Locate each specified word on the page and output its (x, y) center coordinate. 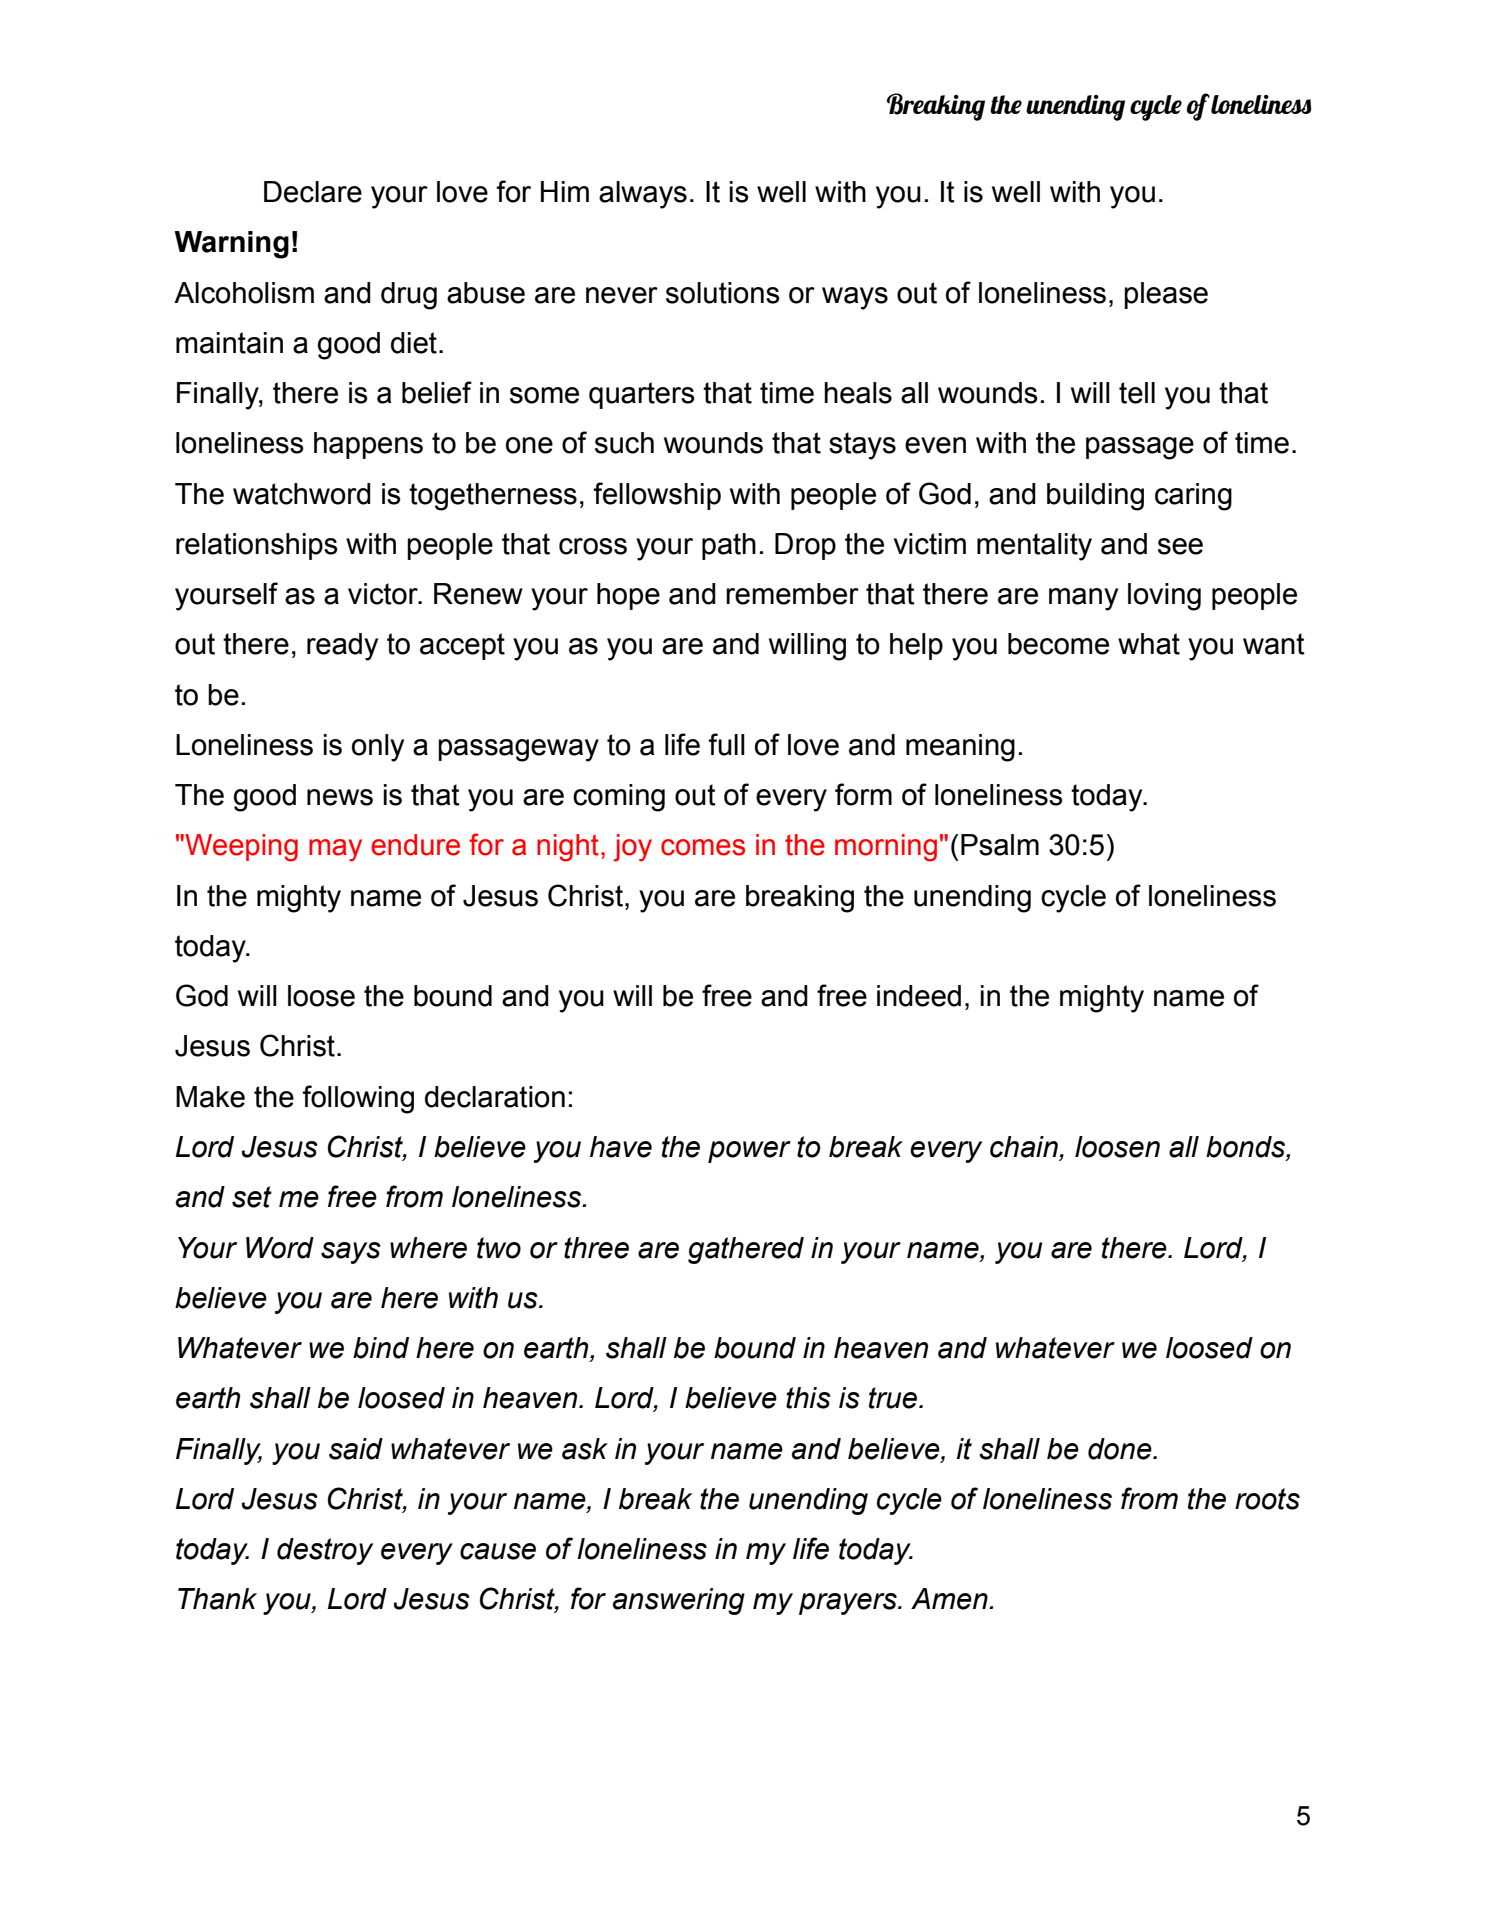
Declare (313, 192)
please (1166, 295)
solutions (723, 293)
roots (1267, 1499)
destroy (325, 1551)
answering (679, 1601)
